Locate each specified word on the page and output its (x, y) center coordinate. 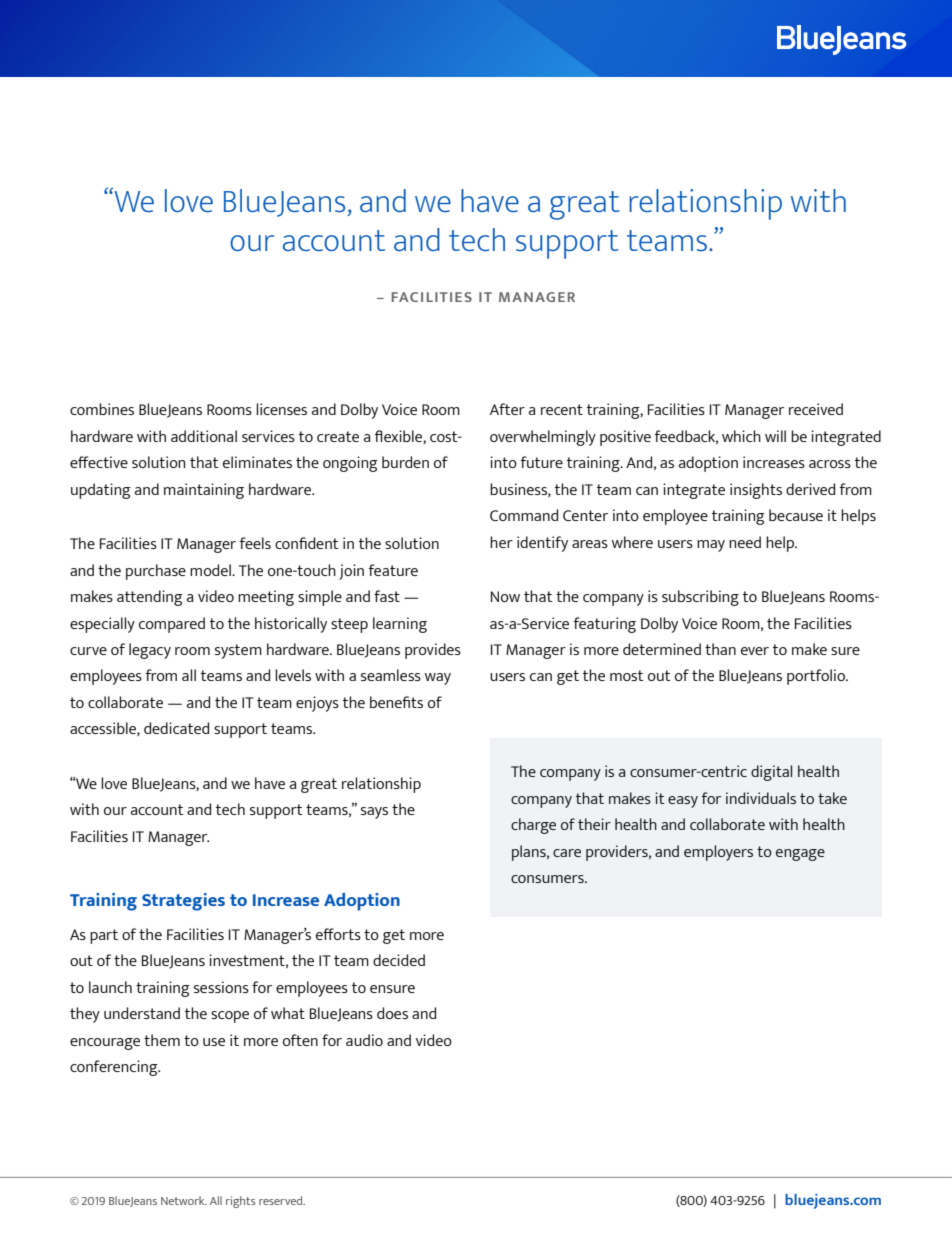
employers (718, 853)
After (507, 409)
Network (184, 1200)
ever (755, 651)
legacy (150, 651)
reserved (282, 1200)
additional (204, 436)
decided (399, 960)
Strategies (183, 902)
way (438, 679)
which (741, 436)
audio (364, 1040)
